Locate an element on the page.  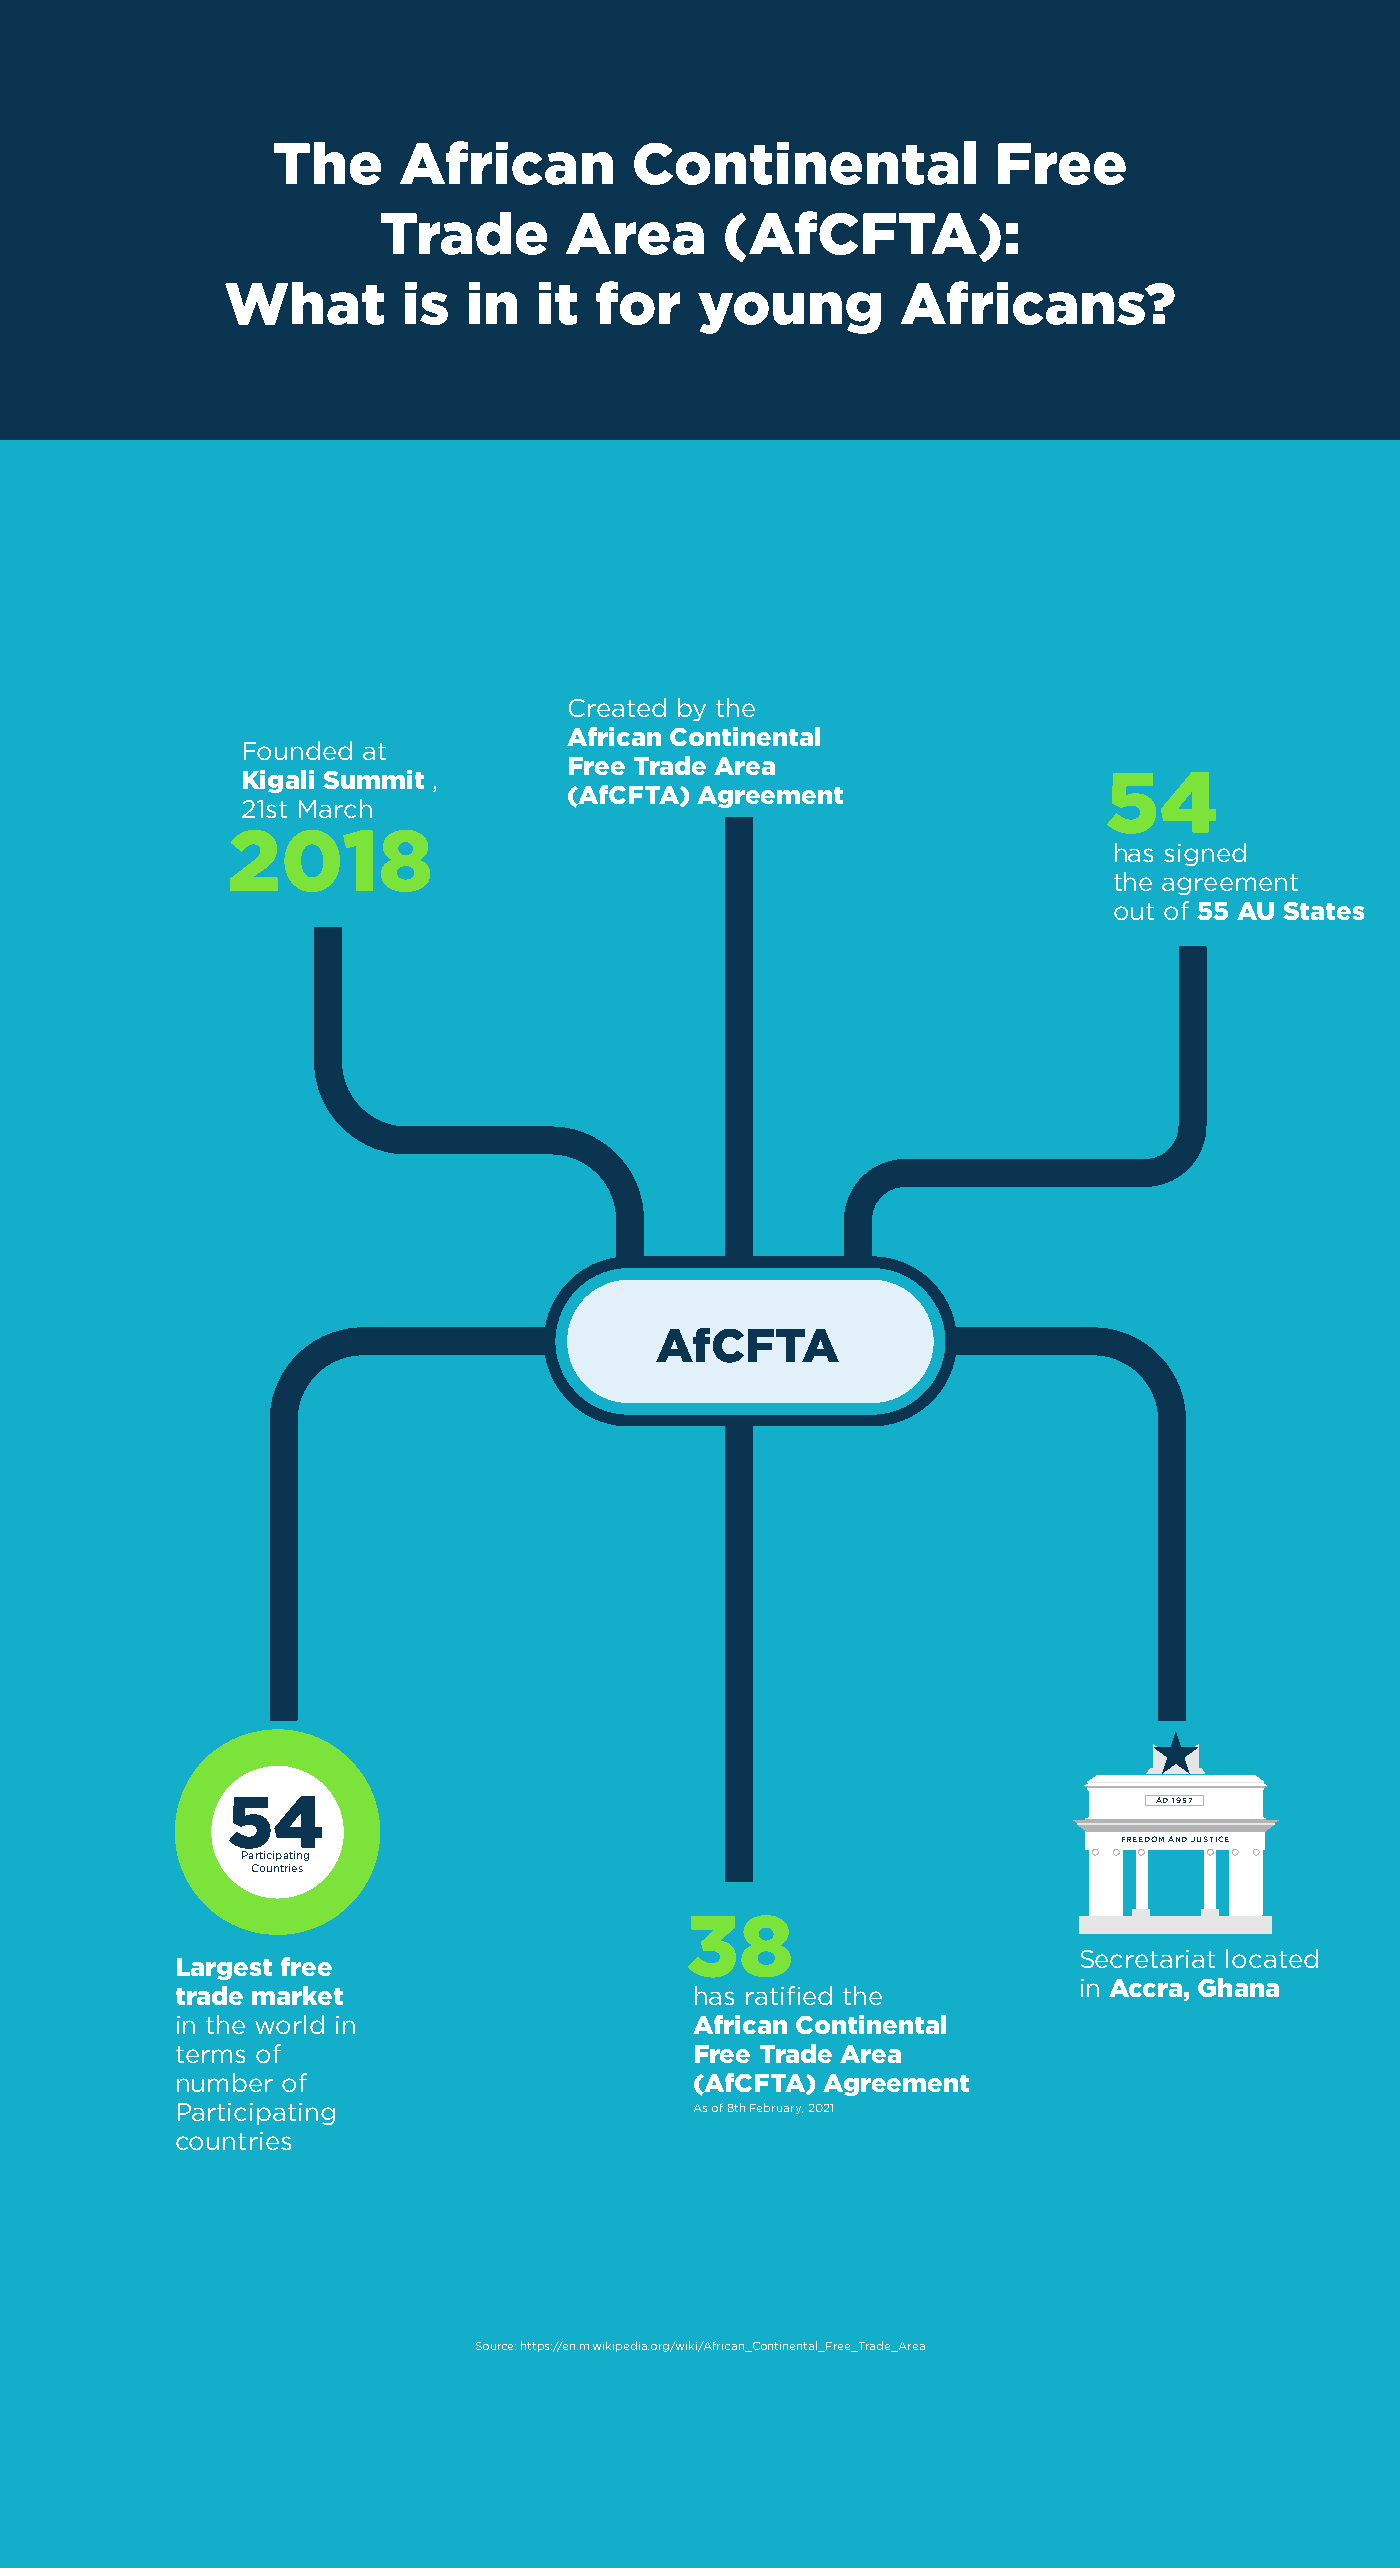
for is located at coordinates (638, 303).
